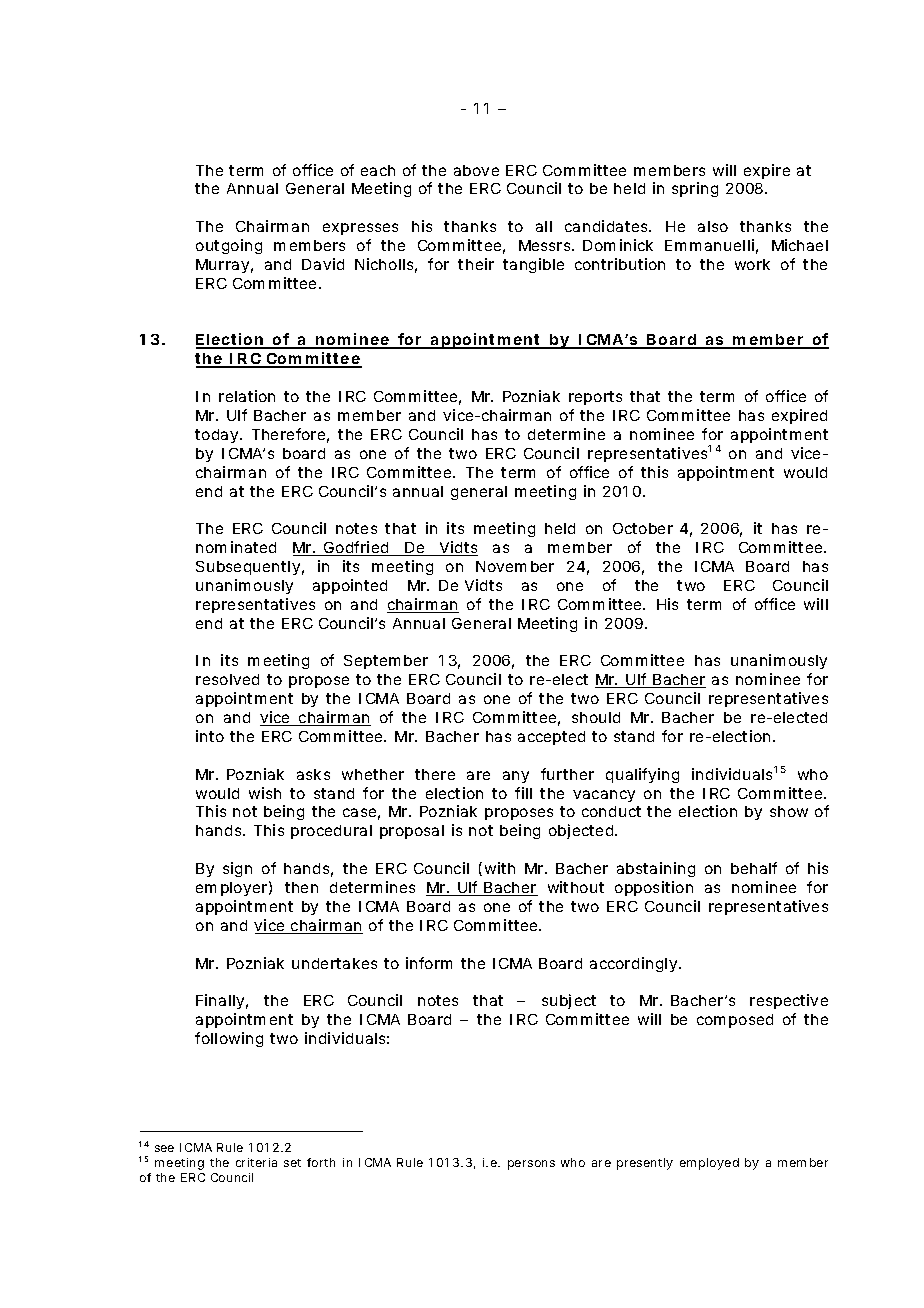  I want to click on persons, so click(531, 1165).
